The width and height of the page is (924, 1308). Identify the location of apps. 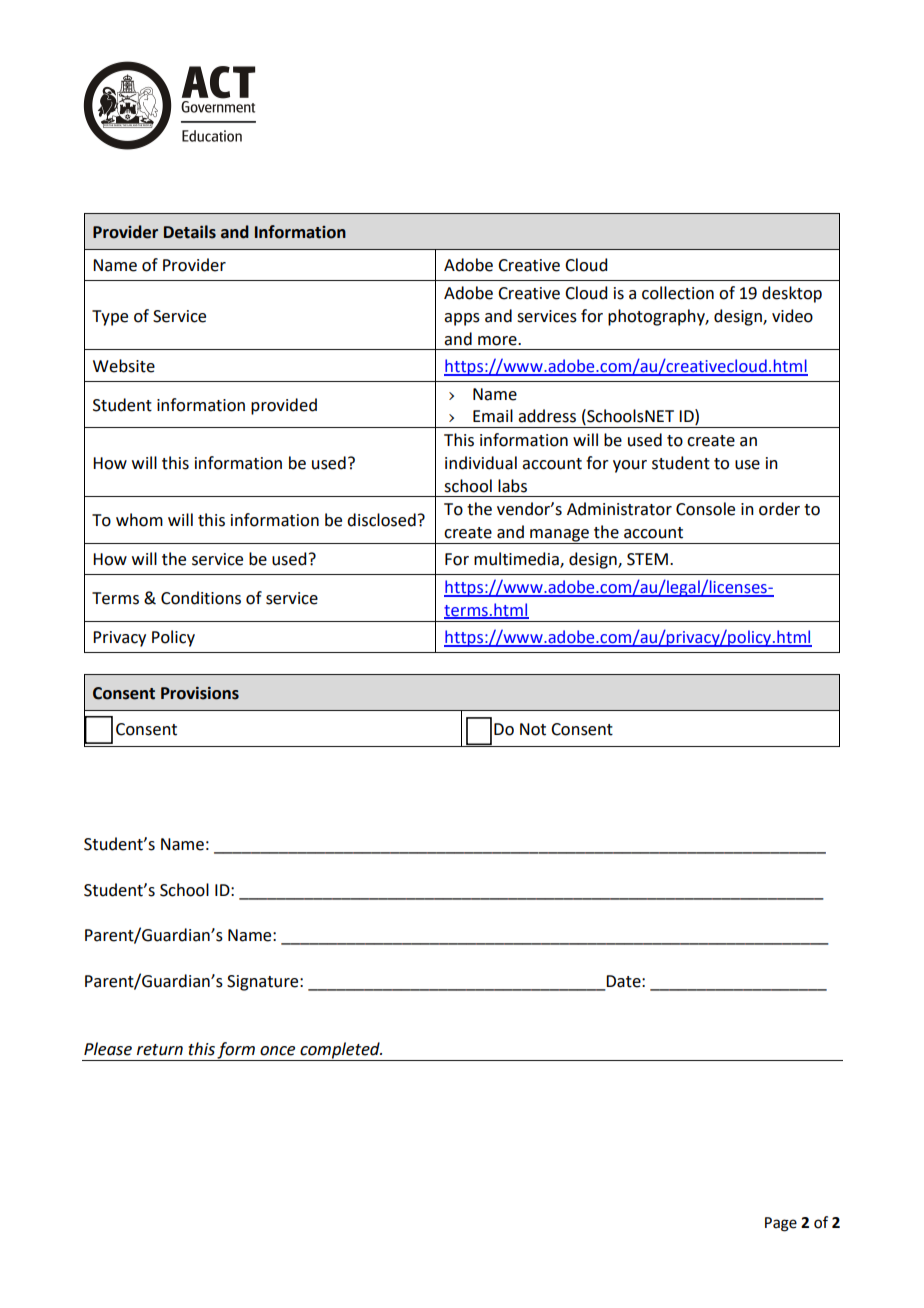
(462, 319).
